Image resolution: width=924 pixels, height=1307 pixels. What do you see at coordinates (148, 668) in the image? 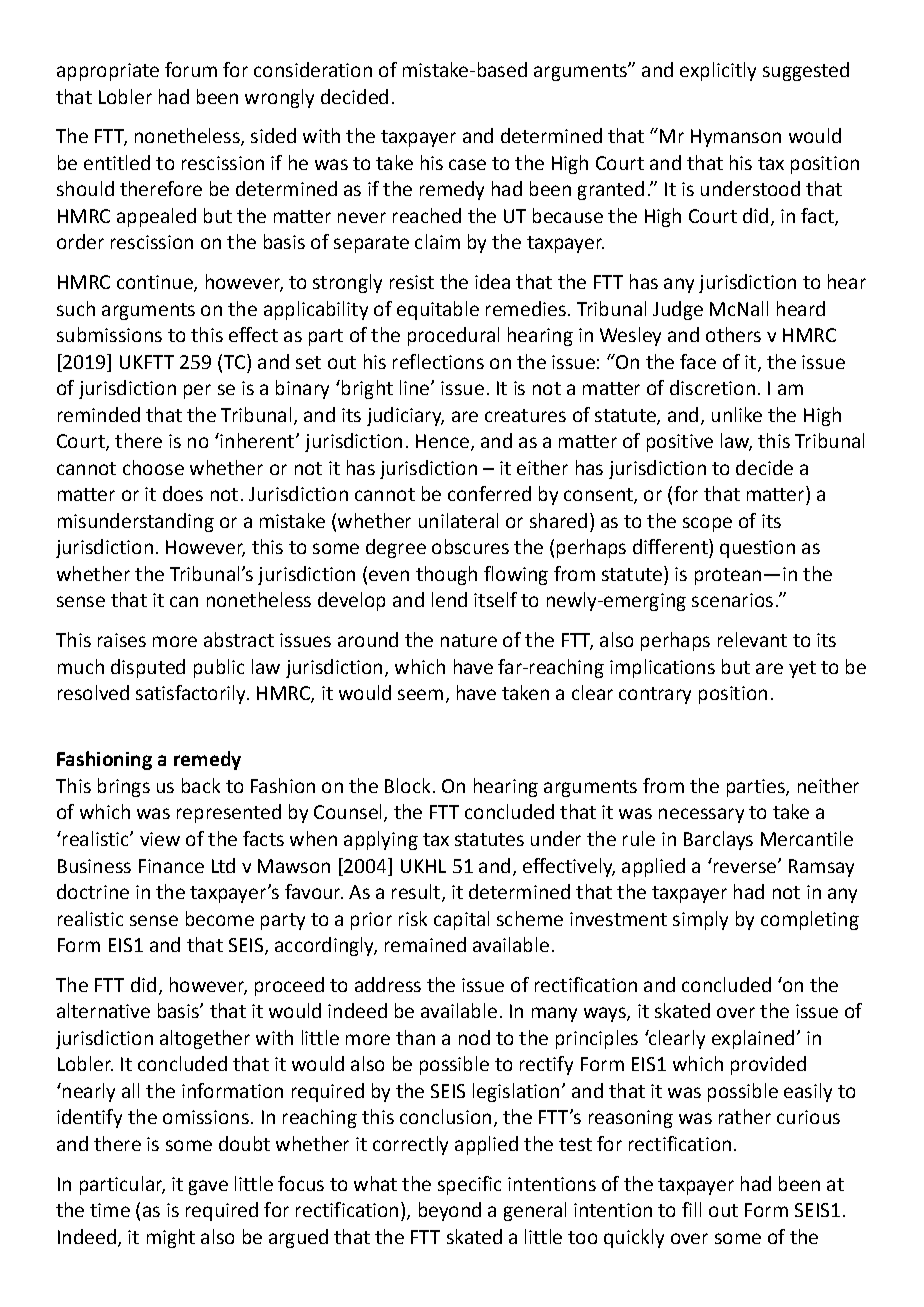
I see `disputed` at bounding box center [148, 668].
